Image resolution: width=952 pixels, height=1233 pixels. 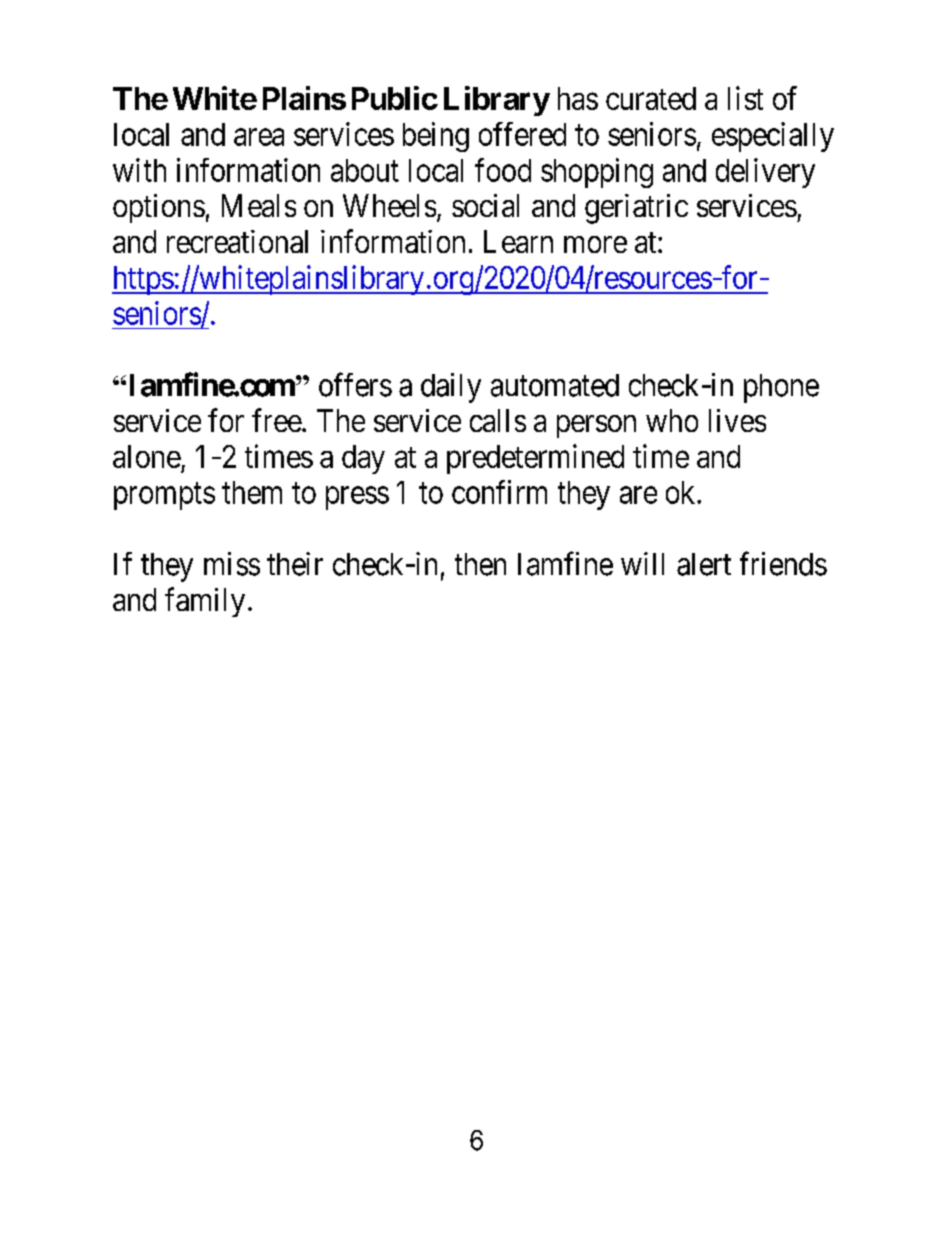 What do you see at coordinates (259, 137) in the document?
I see `area` at bounding box center [259, 137].
